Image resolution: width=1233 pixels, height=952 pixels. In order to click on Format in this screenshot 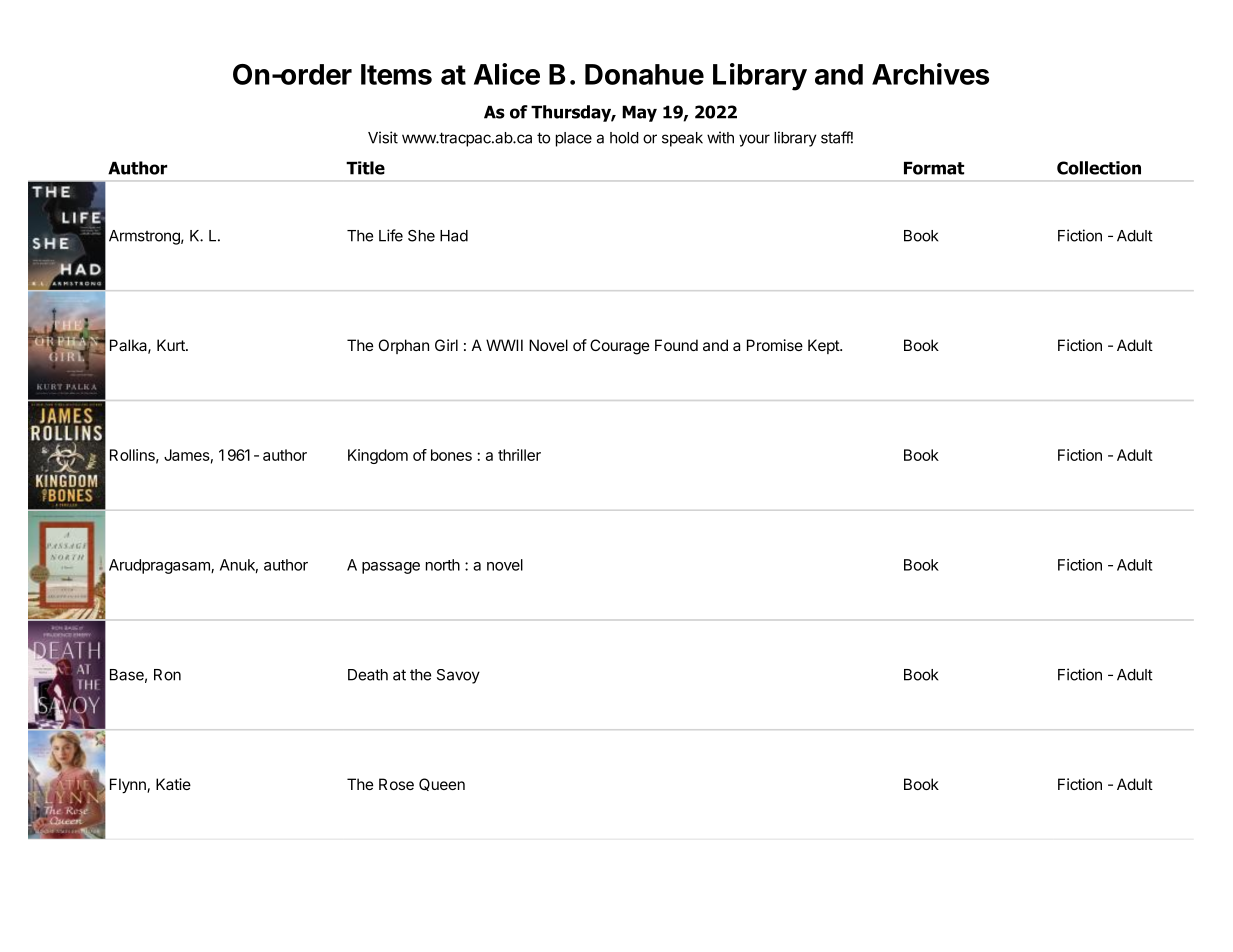, I will do `click(934, 168)`.
